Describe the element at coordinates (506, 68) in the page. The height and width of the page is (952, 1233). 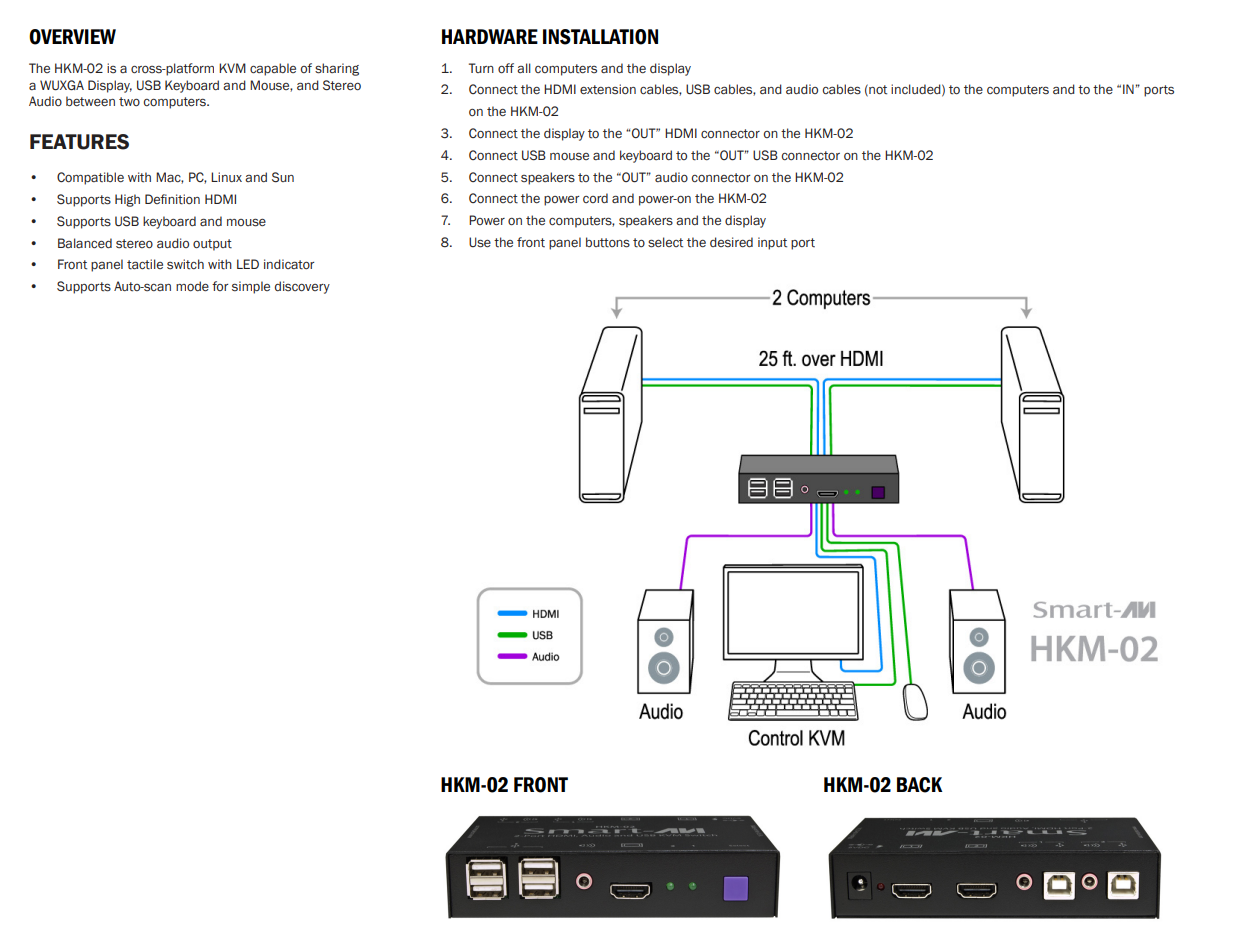
I see `off` at that location.
